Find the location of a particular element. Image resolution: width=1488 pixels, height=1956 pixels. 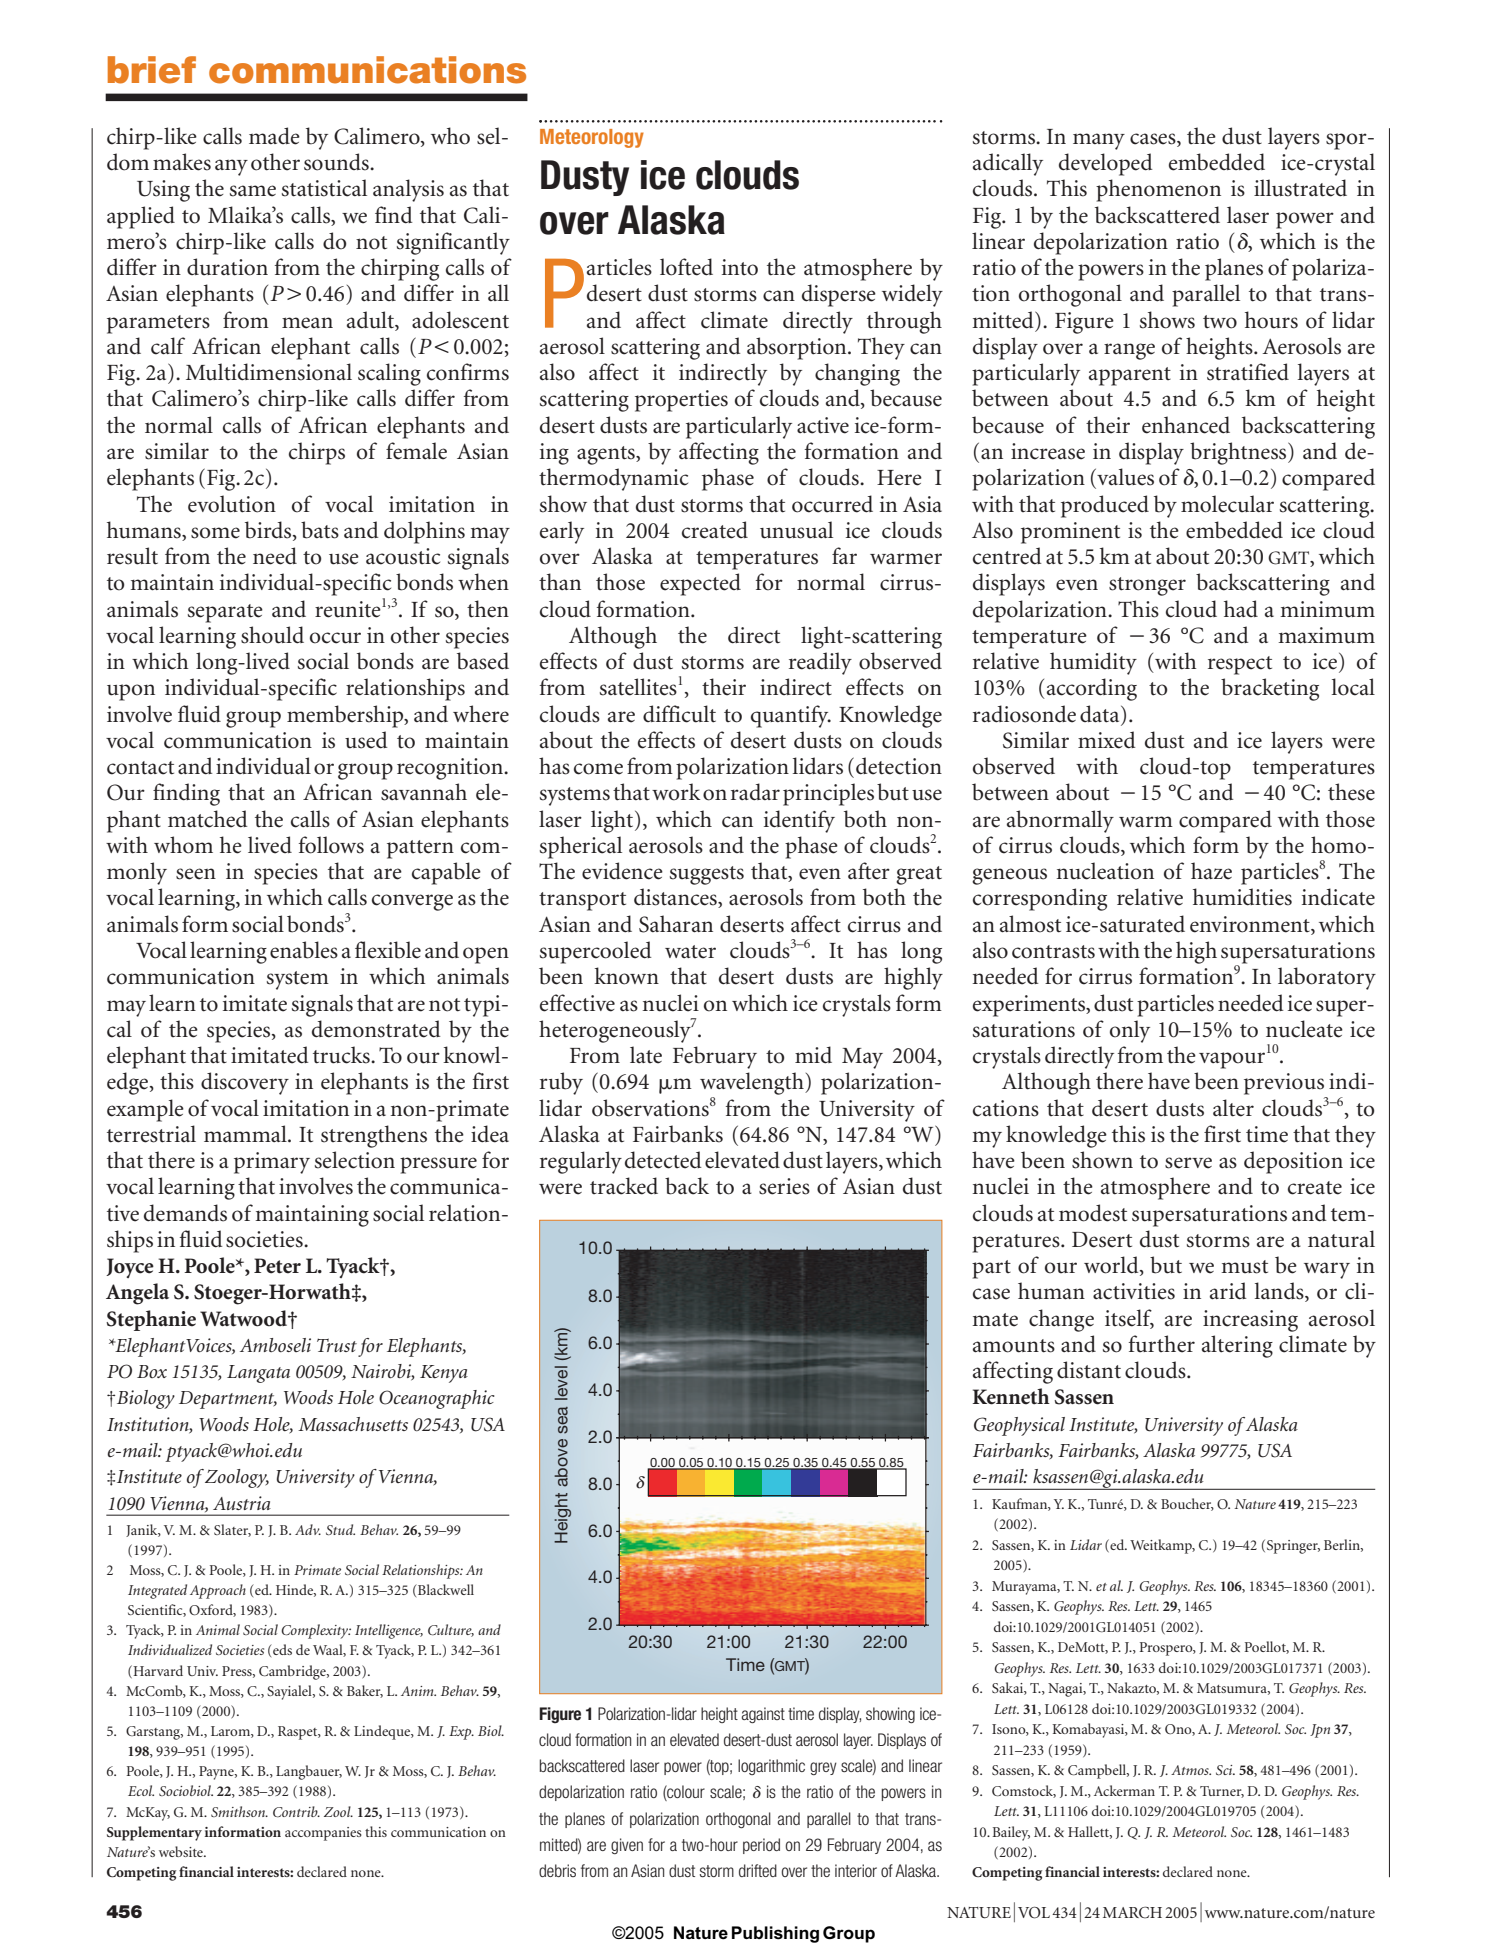

had is located at coordinates (1241, 608).
